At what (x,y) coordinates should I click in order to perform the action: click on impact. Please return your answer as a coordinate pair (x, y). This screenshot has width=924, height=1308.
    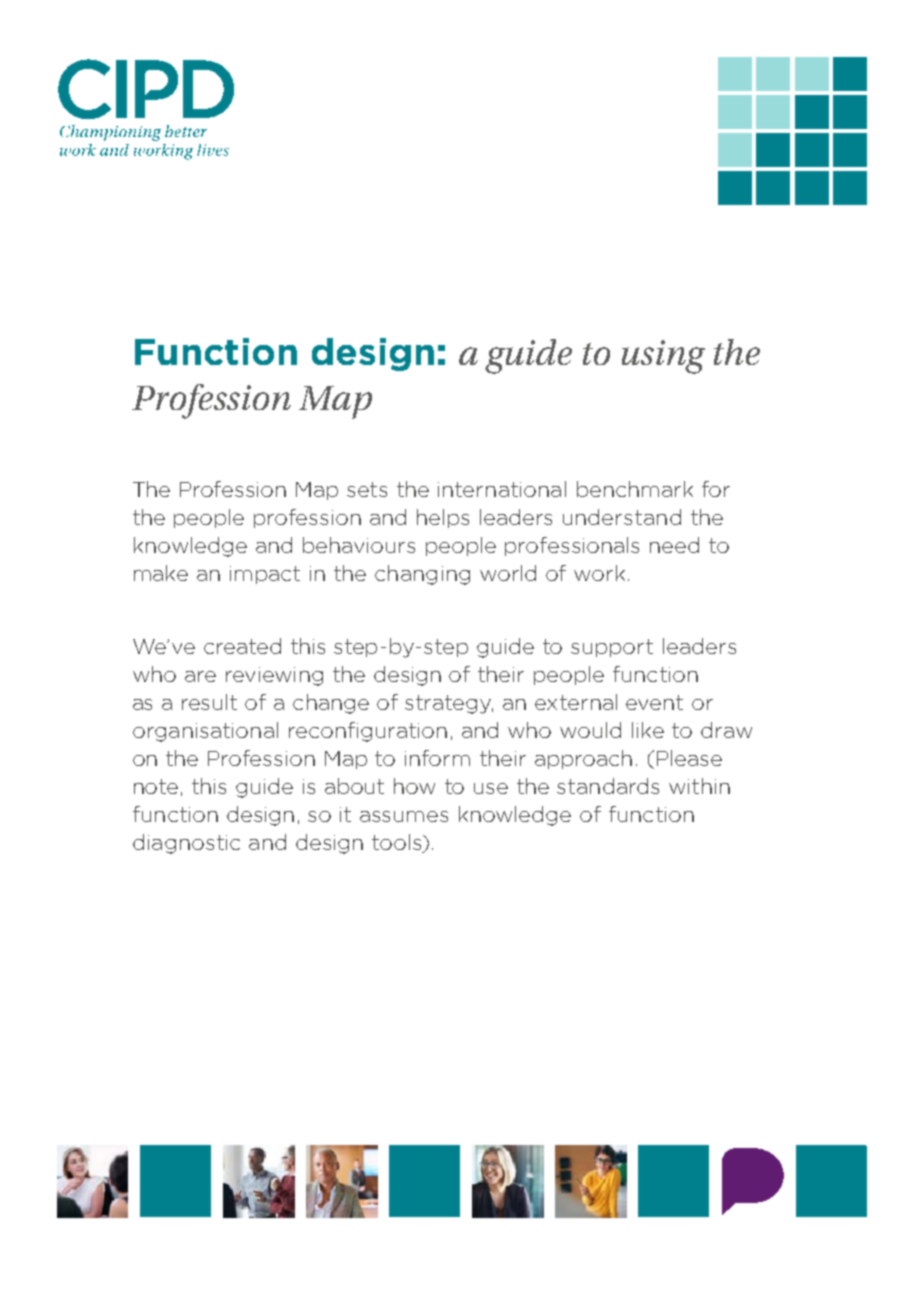
    Looking at the image, I should click on (265, 575).
